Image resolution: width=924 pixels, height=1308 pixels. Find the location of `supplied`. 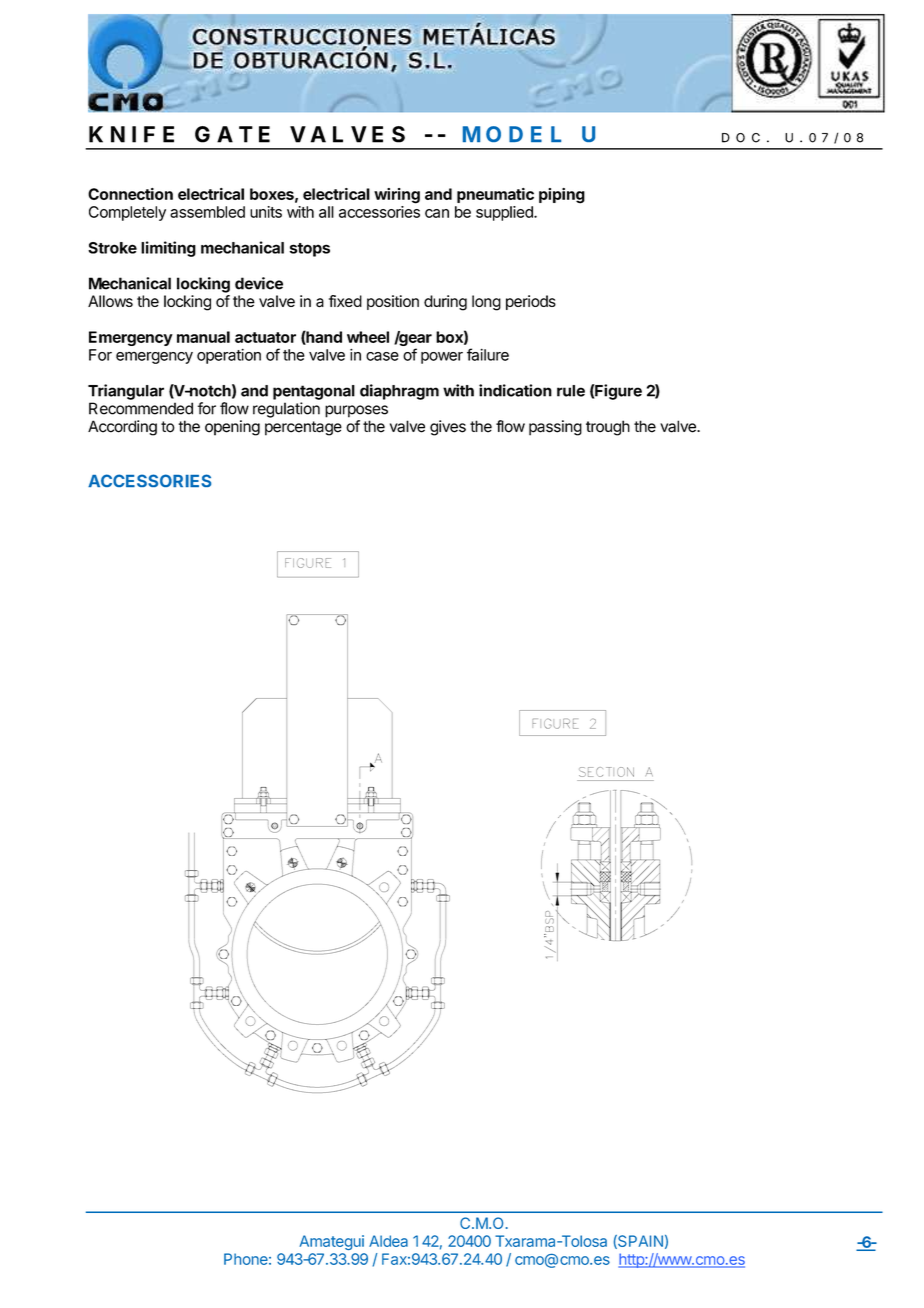

supplied is located at coordinates (505, 213).
